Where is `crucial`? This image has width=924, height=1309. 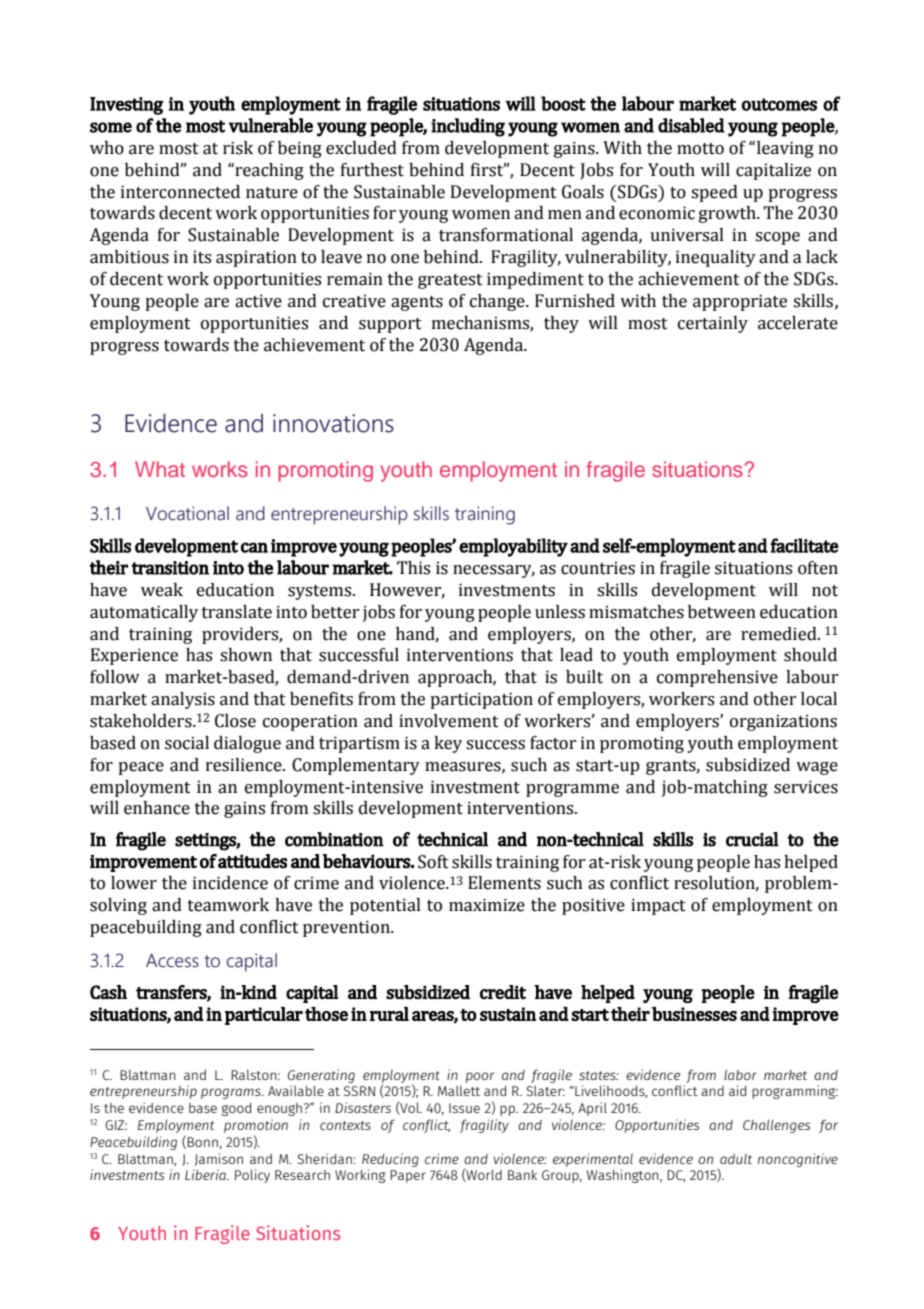 crucial is located at coordinates (752, 839).
